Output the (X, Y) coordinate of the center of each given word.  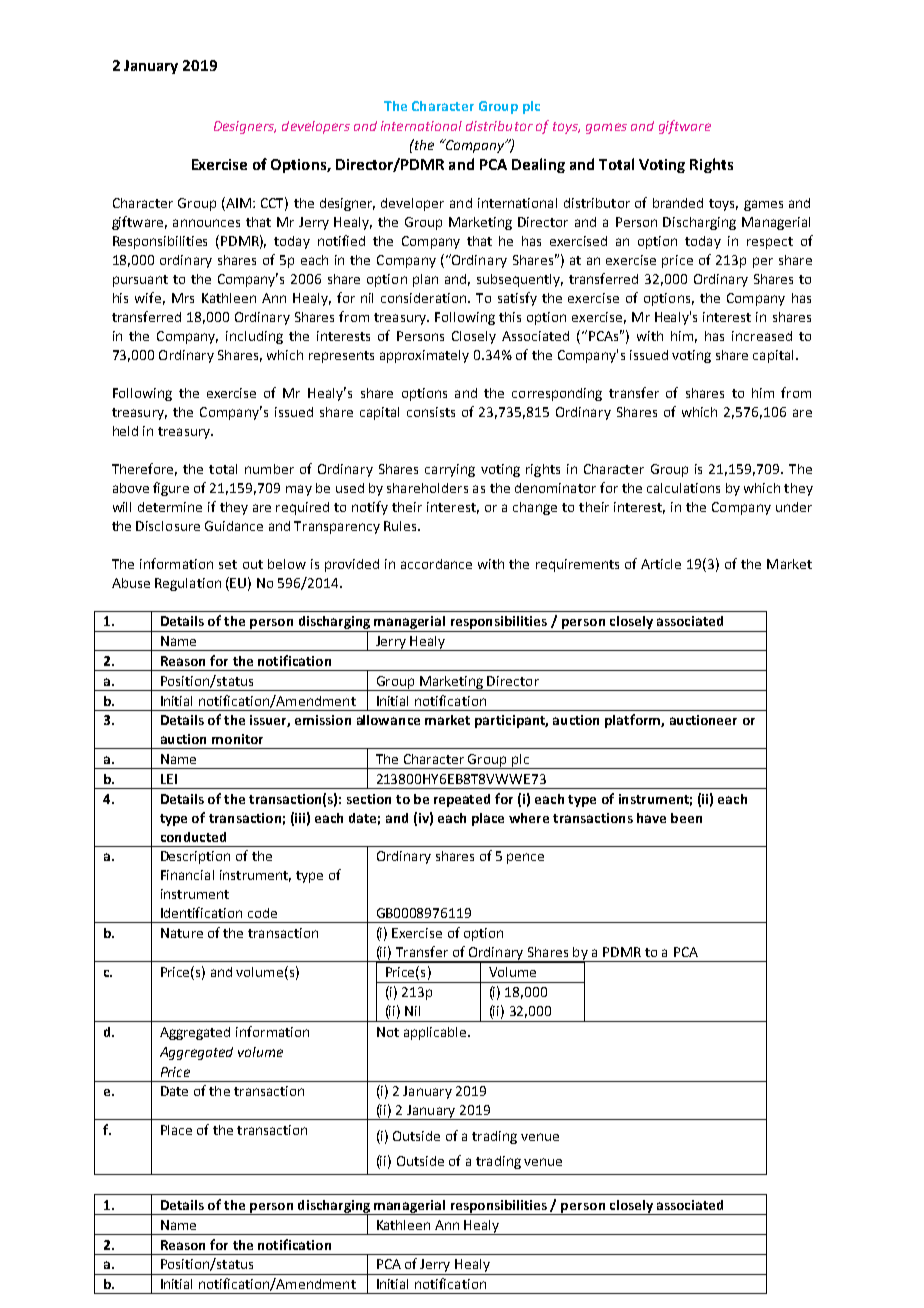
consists (431, 412)
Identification (201, 912)
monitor (237, 739)
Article (661, 564)
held (125, 431)
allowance (388, 720)
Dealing (538, 165)
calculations (683, 488)
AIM (237, 204)
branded (678, 203)
